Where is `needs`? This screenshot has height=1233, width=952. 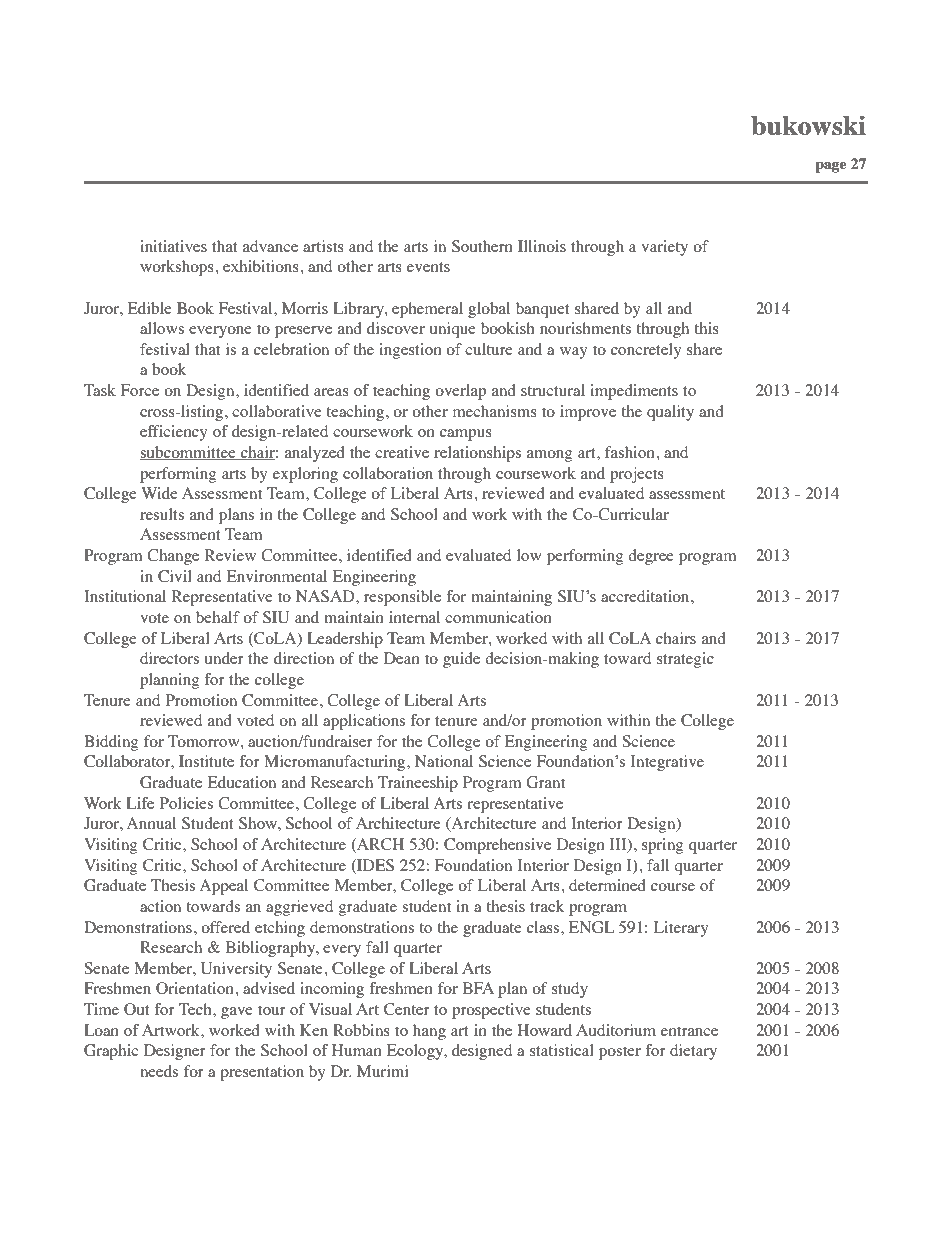 needs is located at coordinates (159, 1071).
